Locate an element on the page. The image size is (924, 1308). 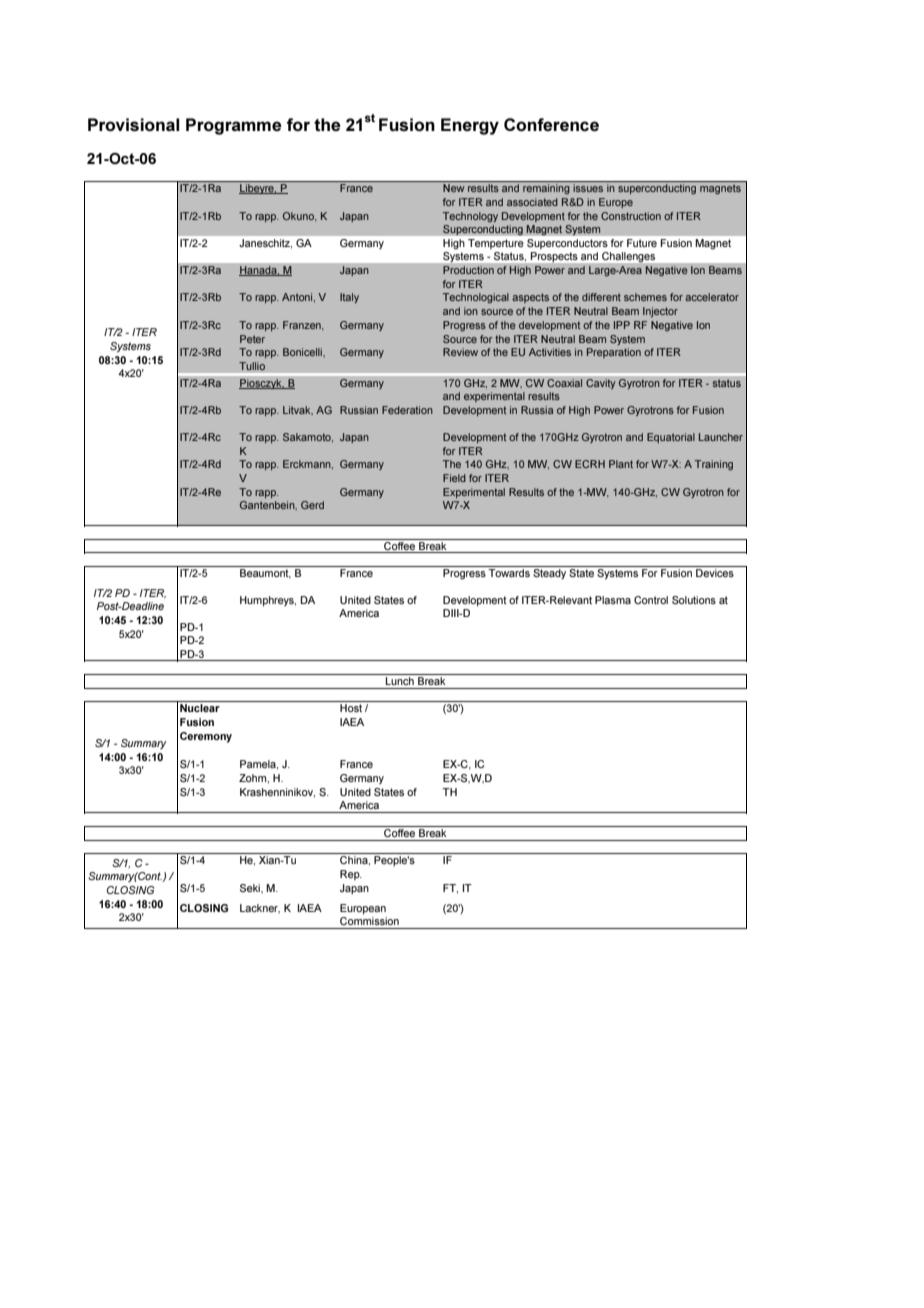
Seki is located at coordinates (251, 888).
